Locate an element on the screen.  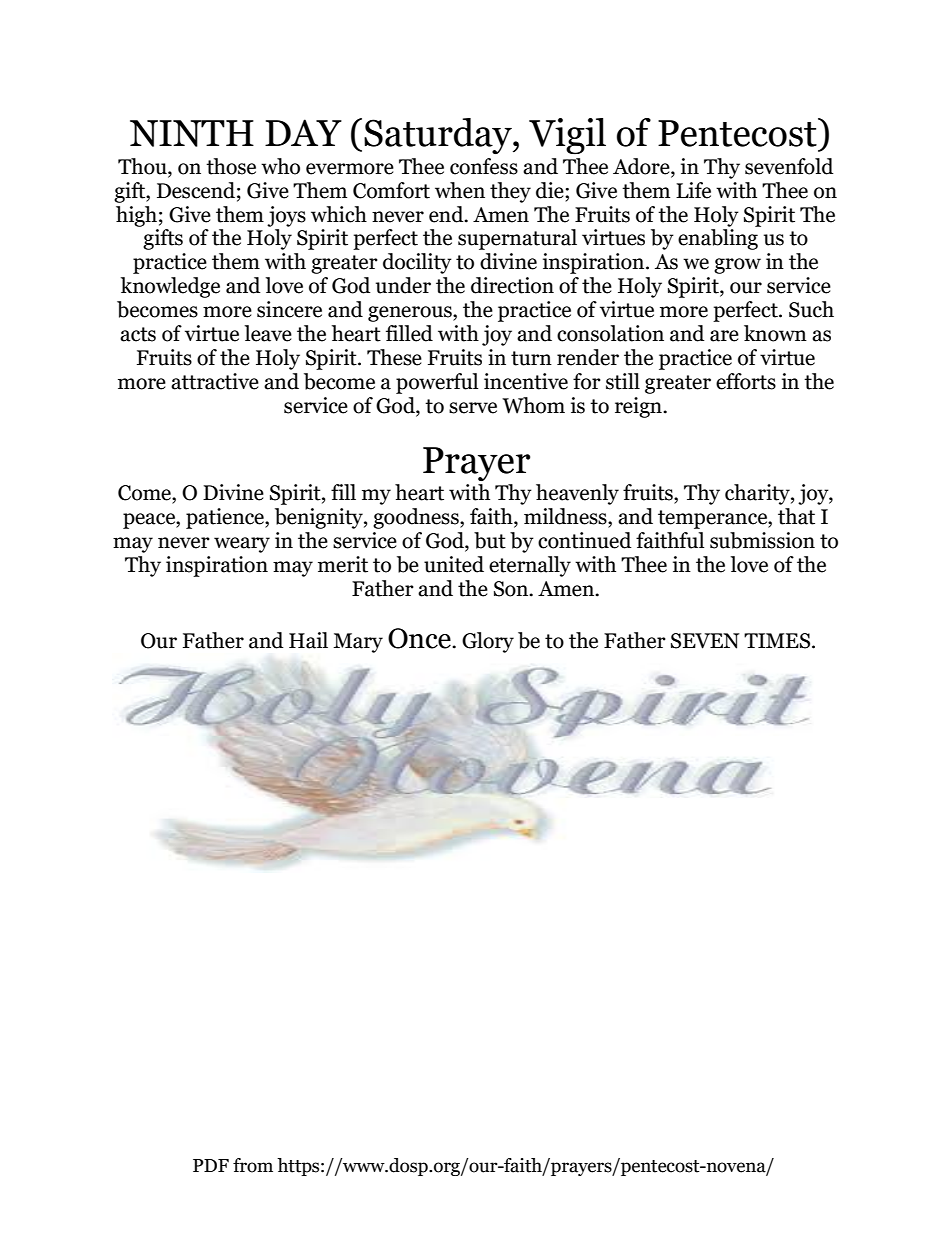
Hail is located at coordinates (308, 640).
